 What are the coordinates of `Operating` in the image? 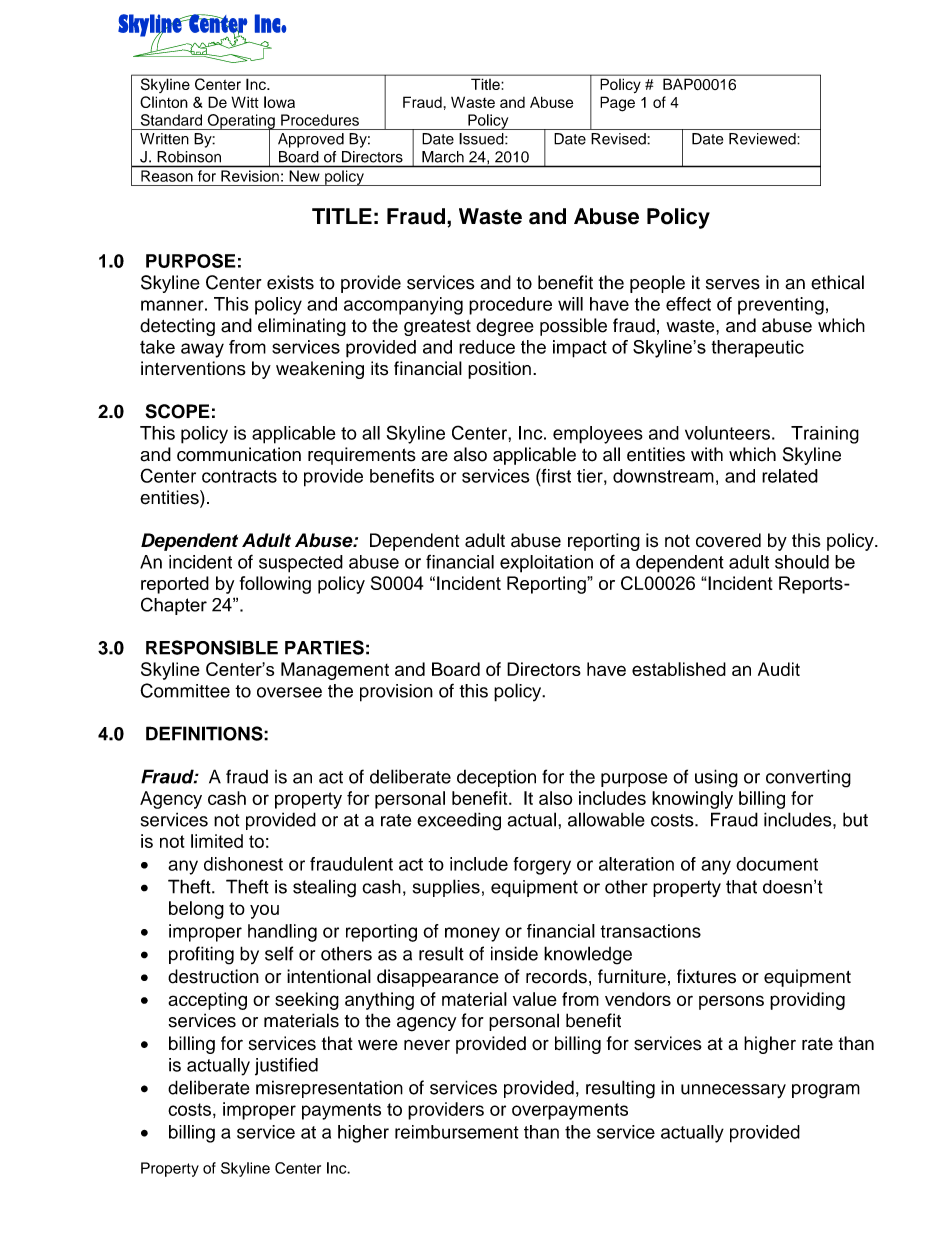 It's located at (241, 122).
